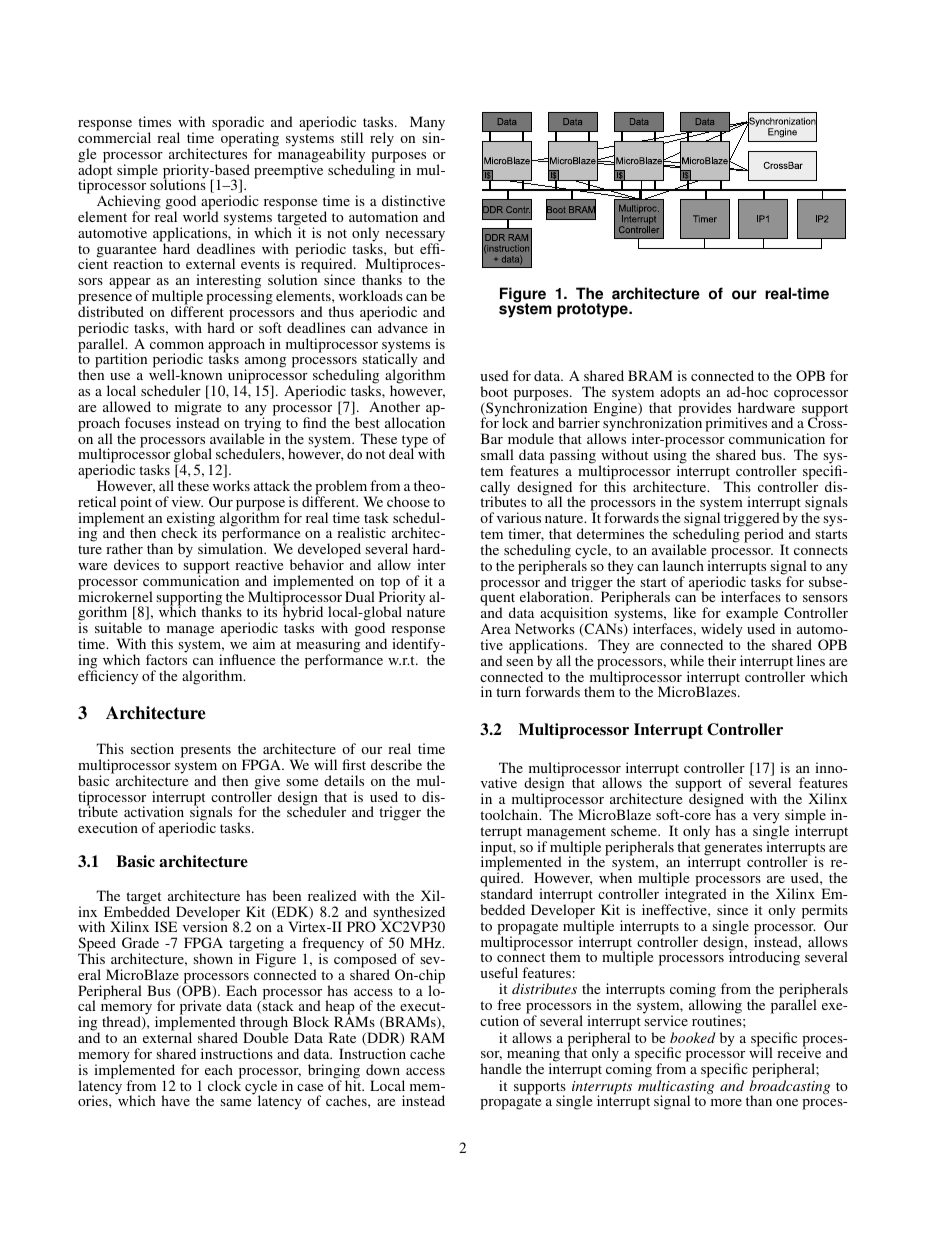 The image size is (952, 1233). Describe the element at coordinates (427, 124) in the screenshot. I see `Many` at that location.
